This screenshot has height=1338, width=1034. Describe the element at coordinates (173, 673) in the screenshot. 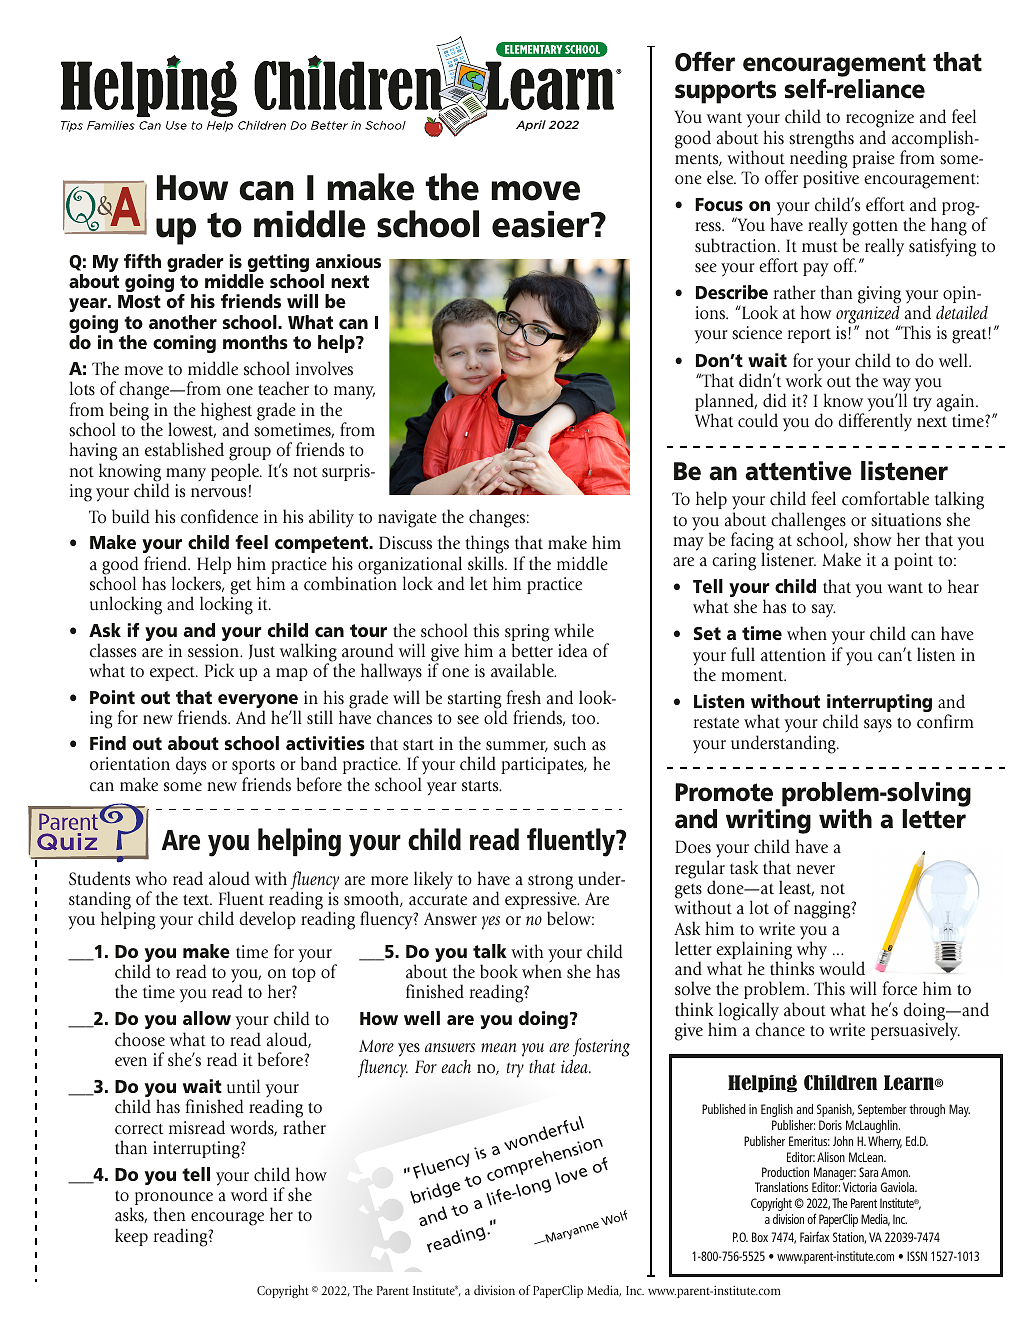

I see `expect` at that location.
